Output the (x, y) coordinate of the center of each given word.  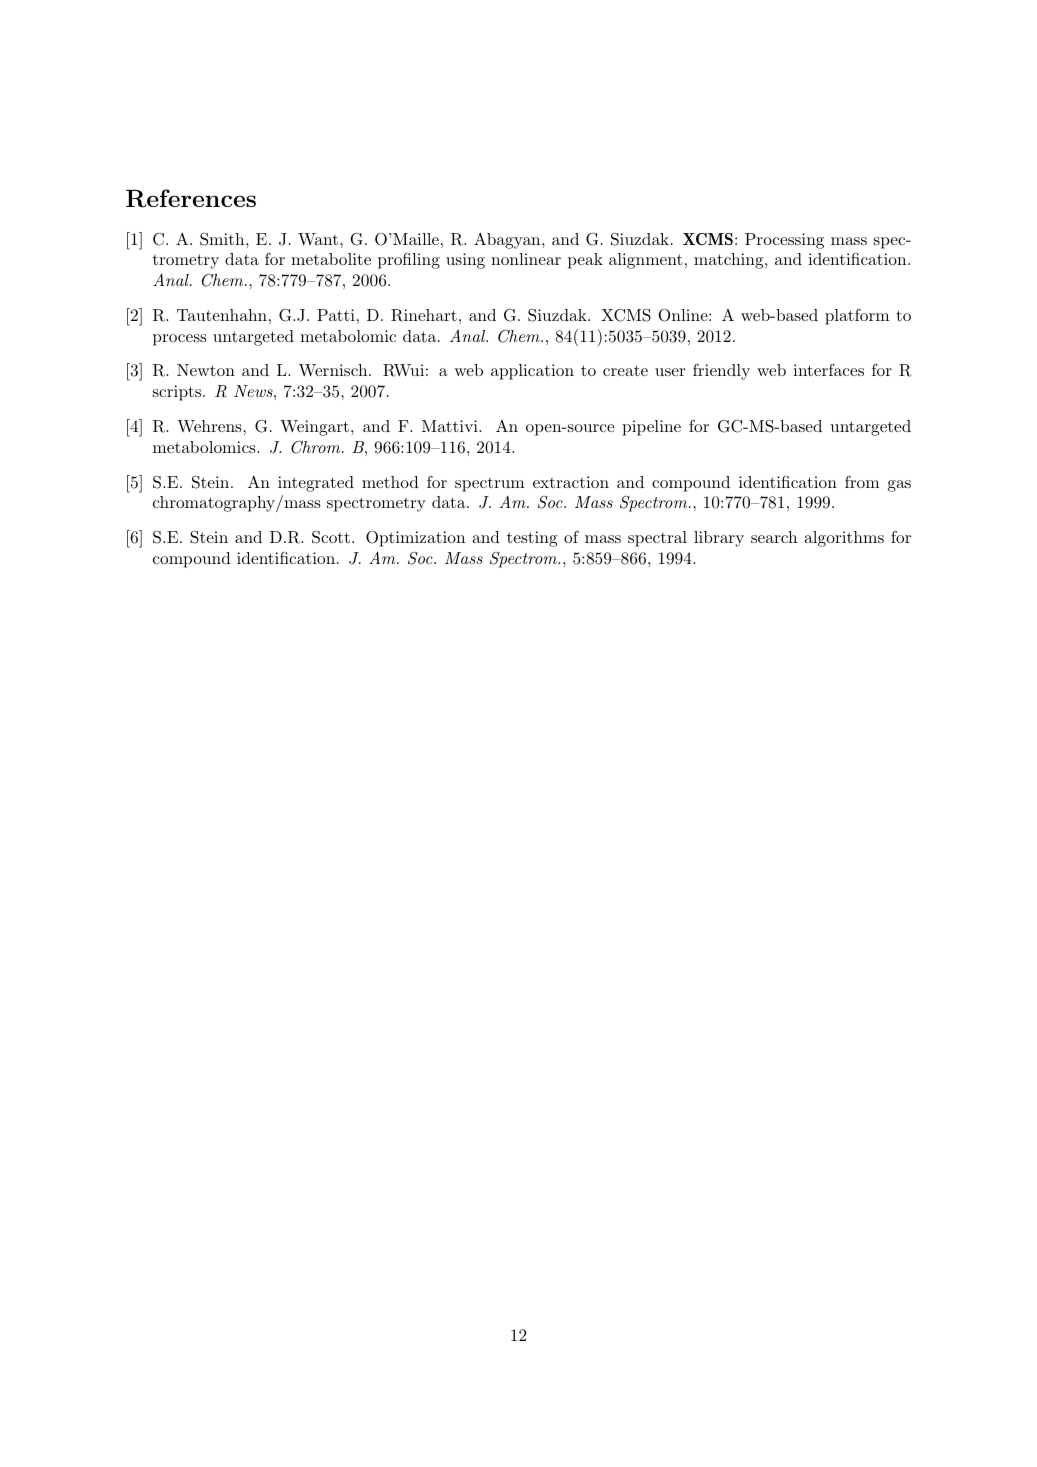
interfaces (828, 370)
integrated (316, 484)
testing (532, 539)
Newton (206, 370)
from (862, 482)
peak (585, 261)
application (532, 372)
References (191, 198)
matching (729, 261)
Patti (336, 315)
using (465, 261)
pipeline (651, 428)
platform (857, 317)
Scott (331, 537)
